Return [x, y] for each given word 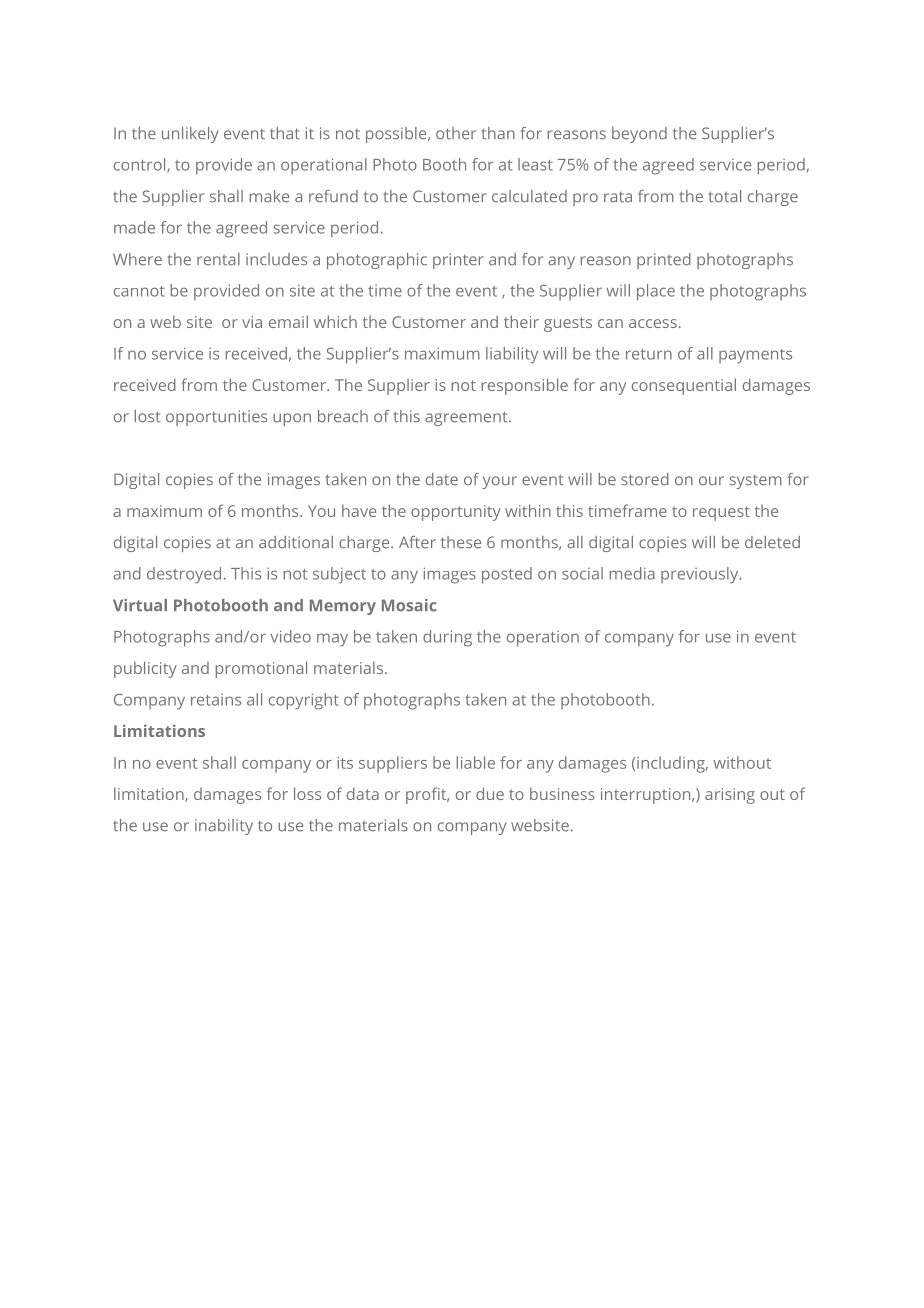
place [656, 292]
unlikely [190, 135]
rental [218, 259]
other [456, 133]
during [447, 638]
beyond [639, 135]
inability [224, 827]
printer [458, 261]
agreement [467, 418]
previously [701, 575]
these [461, 542]
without [742, 762]
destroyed [184, 575]
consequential [684, 386]
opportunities [216, 418]
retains [216, 700]
